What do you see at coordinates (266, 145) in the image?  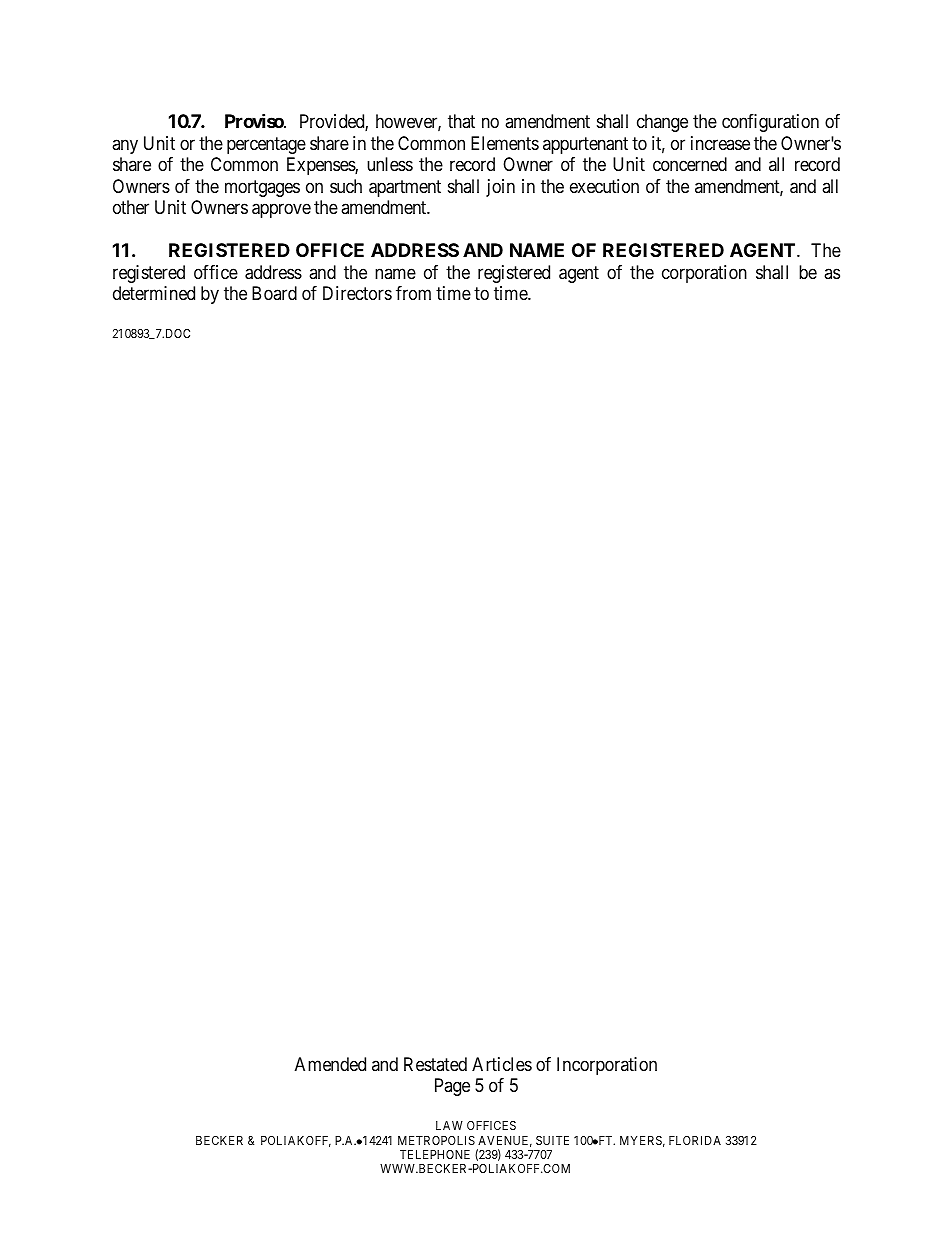 I see `percentage` at bounding box center [266, 145].
